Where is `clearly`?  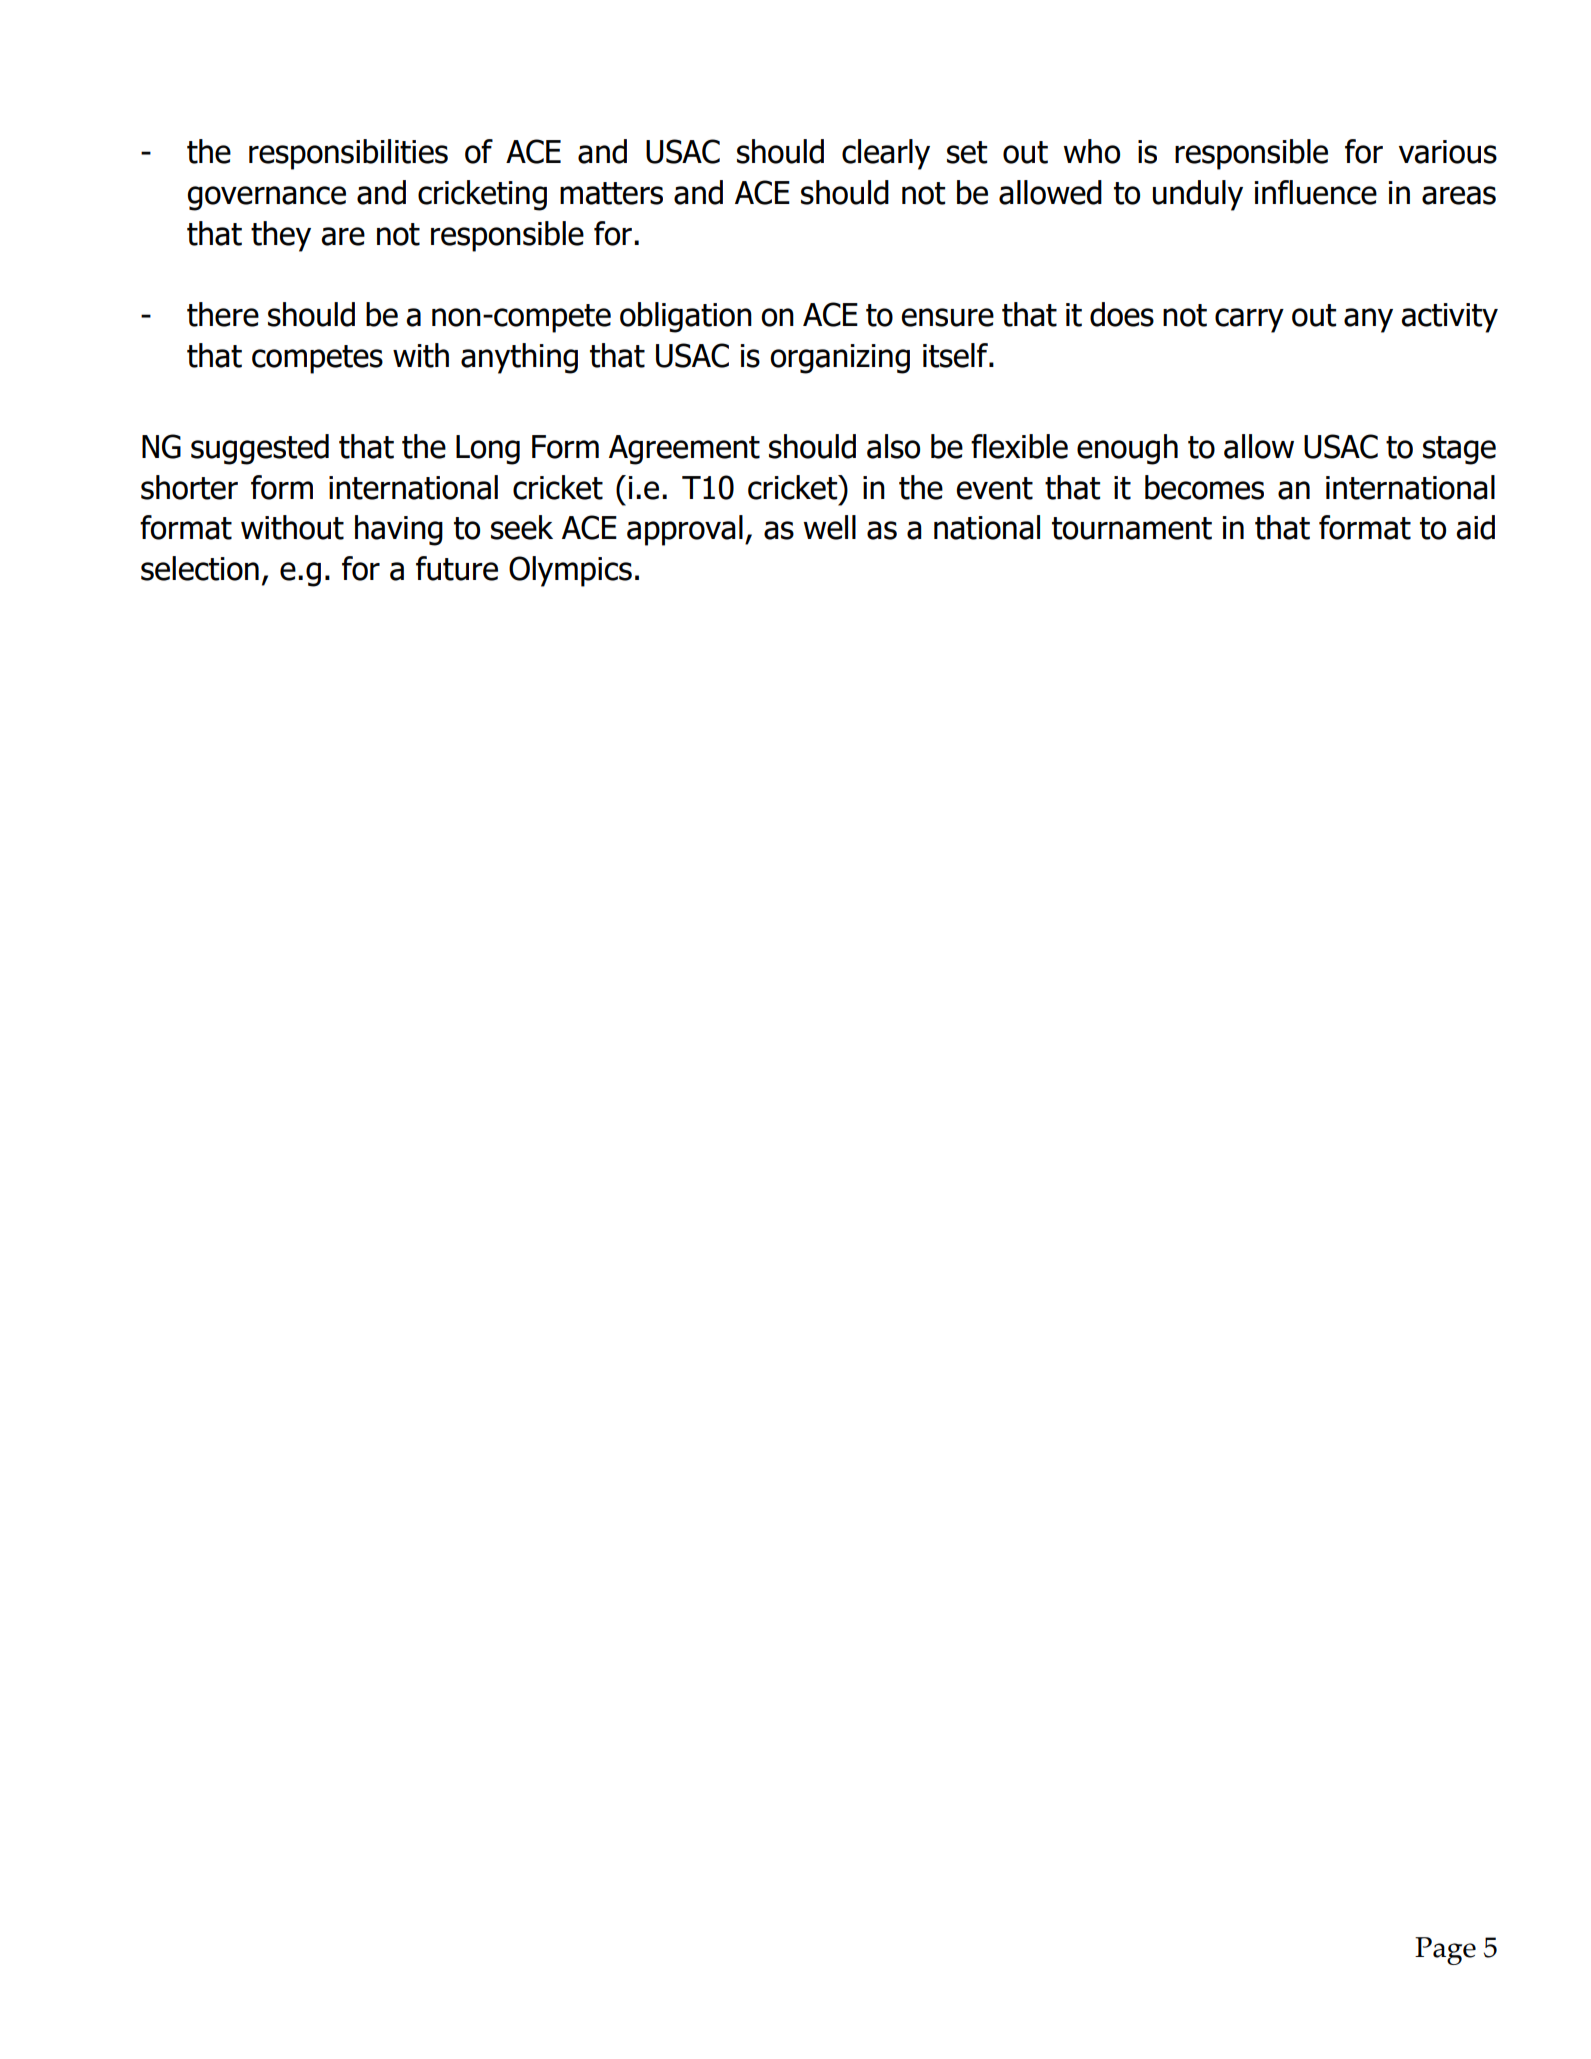
clearly is located at coordinates (886, 154).
